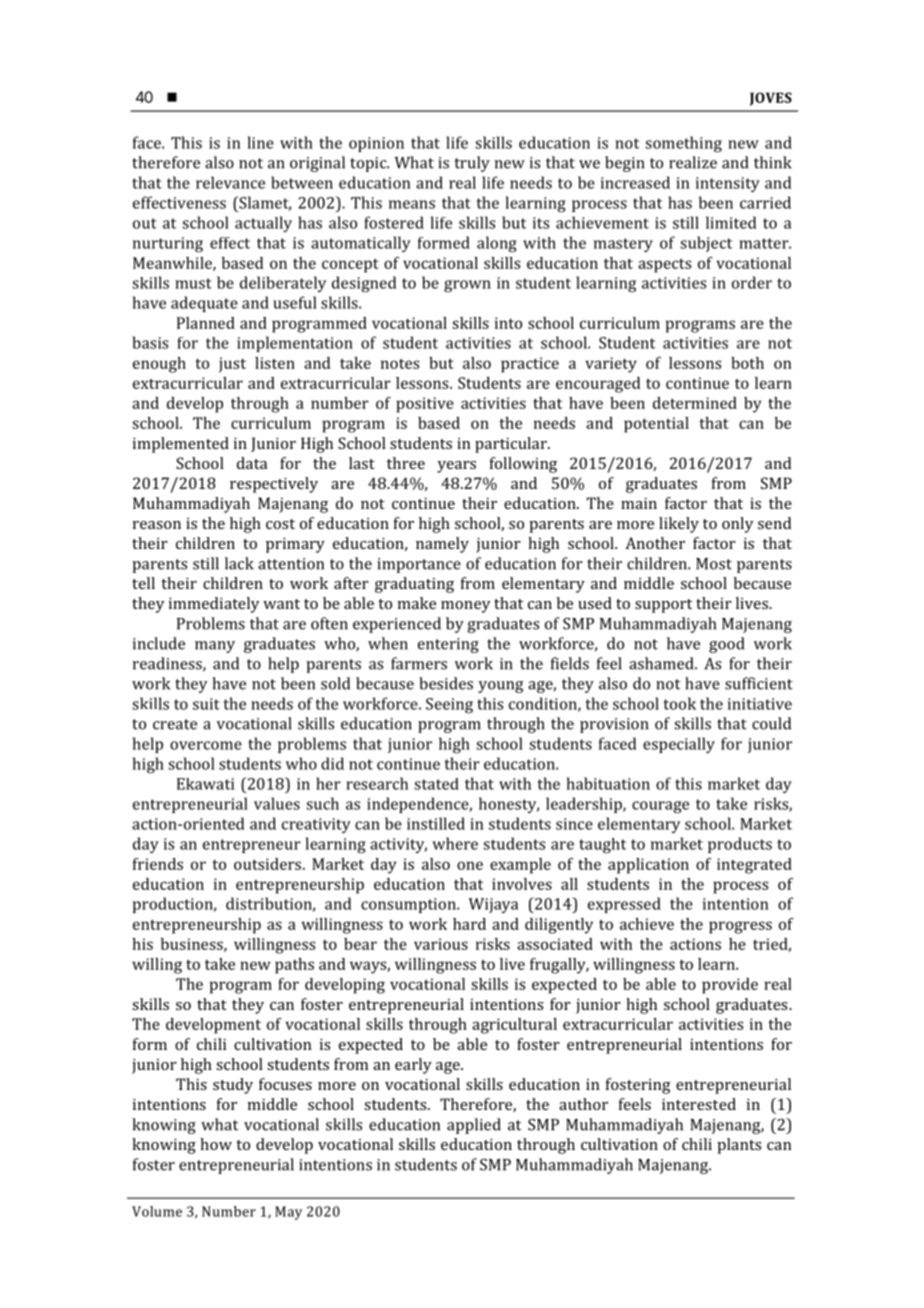 Image resolution: width=924 pixels, height=1308 pixels. I want to click on truly, so click(472, 164).
